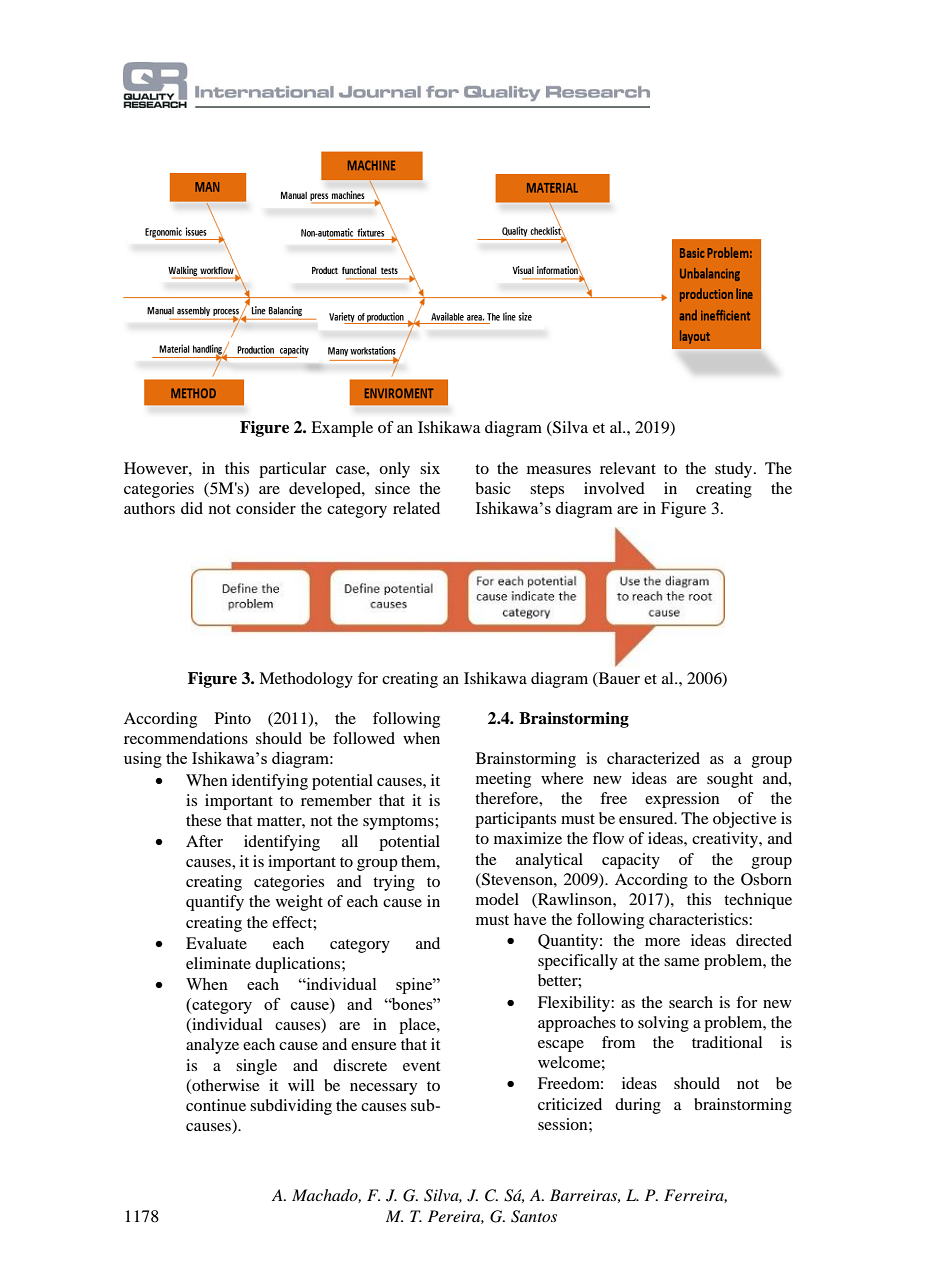 This screenshot has height=1288, width=941. I want to click on characterized, so click(653, 758).
